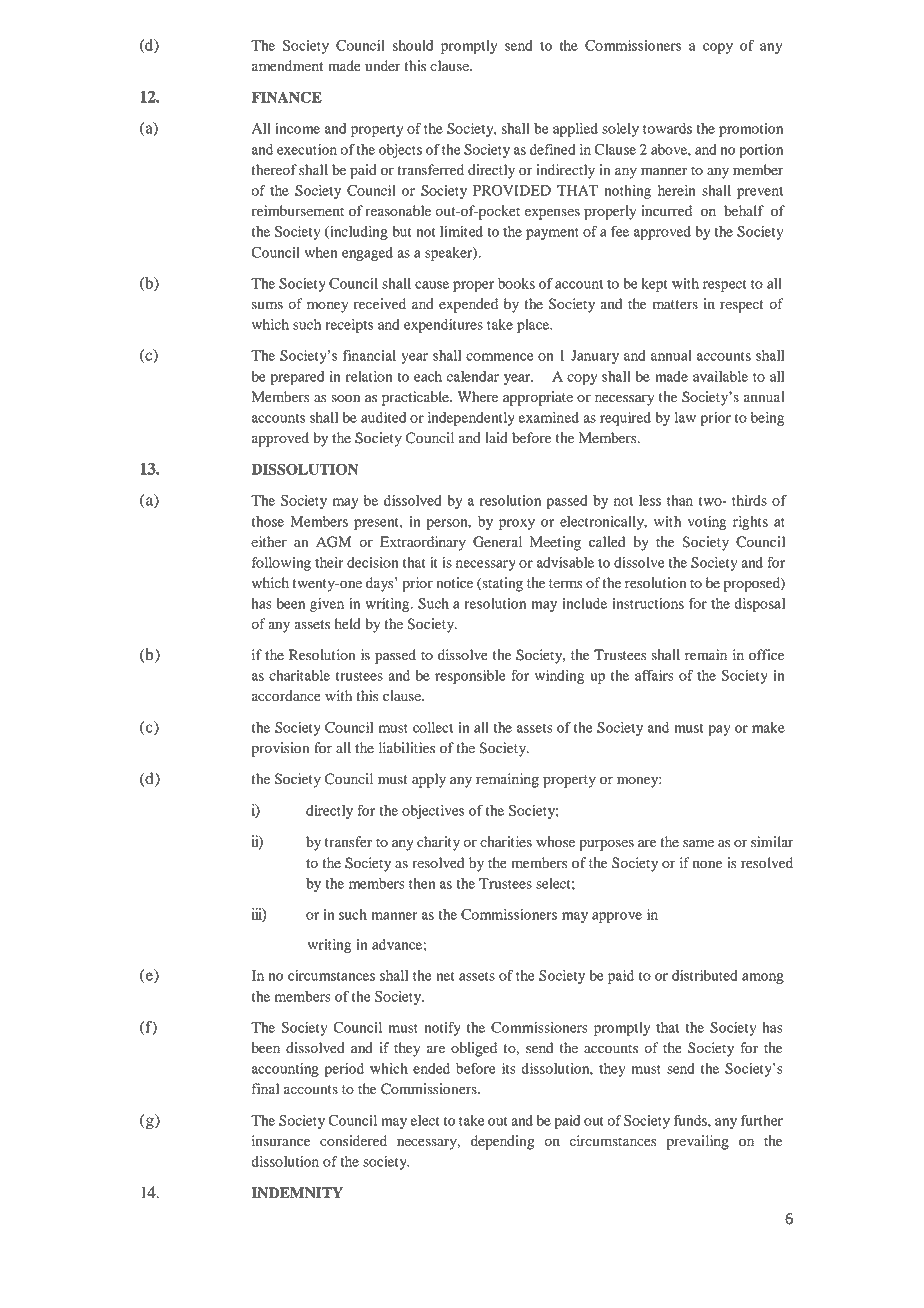 The width and height of the image is (924, 1308). I want to click on considered, so click(353, 1141).
